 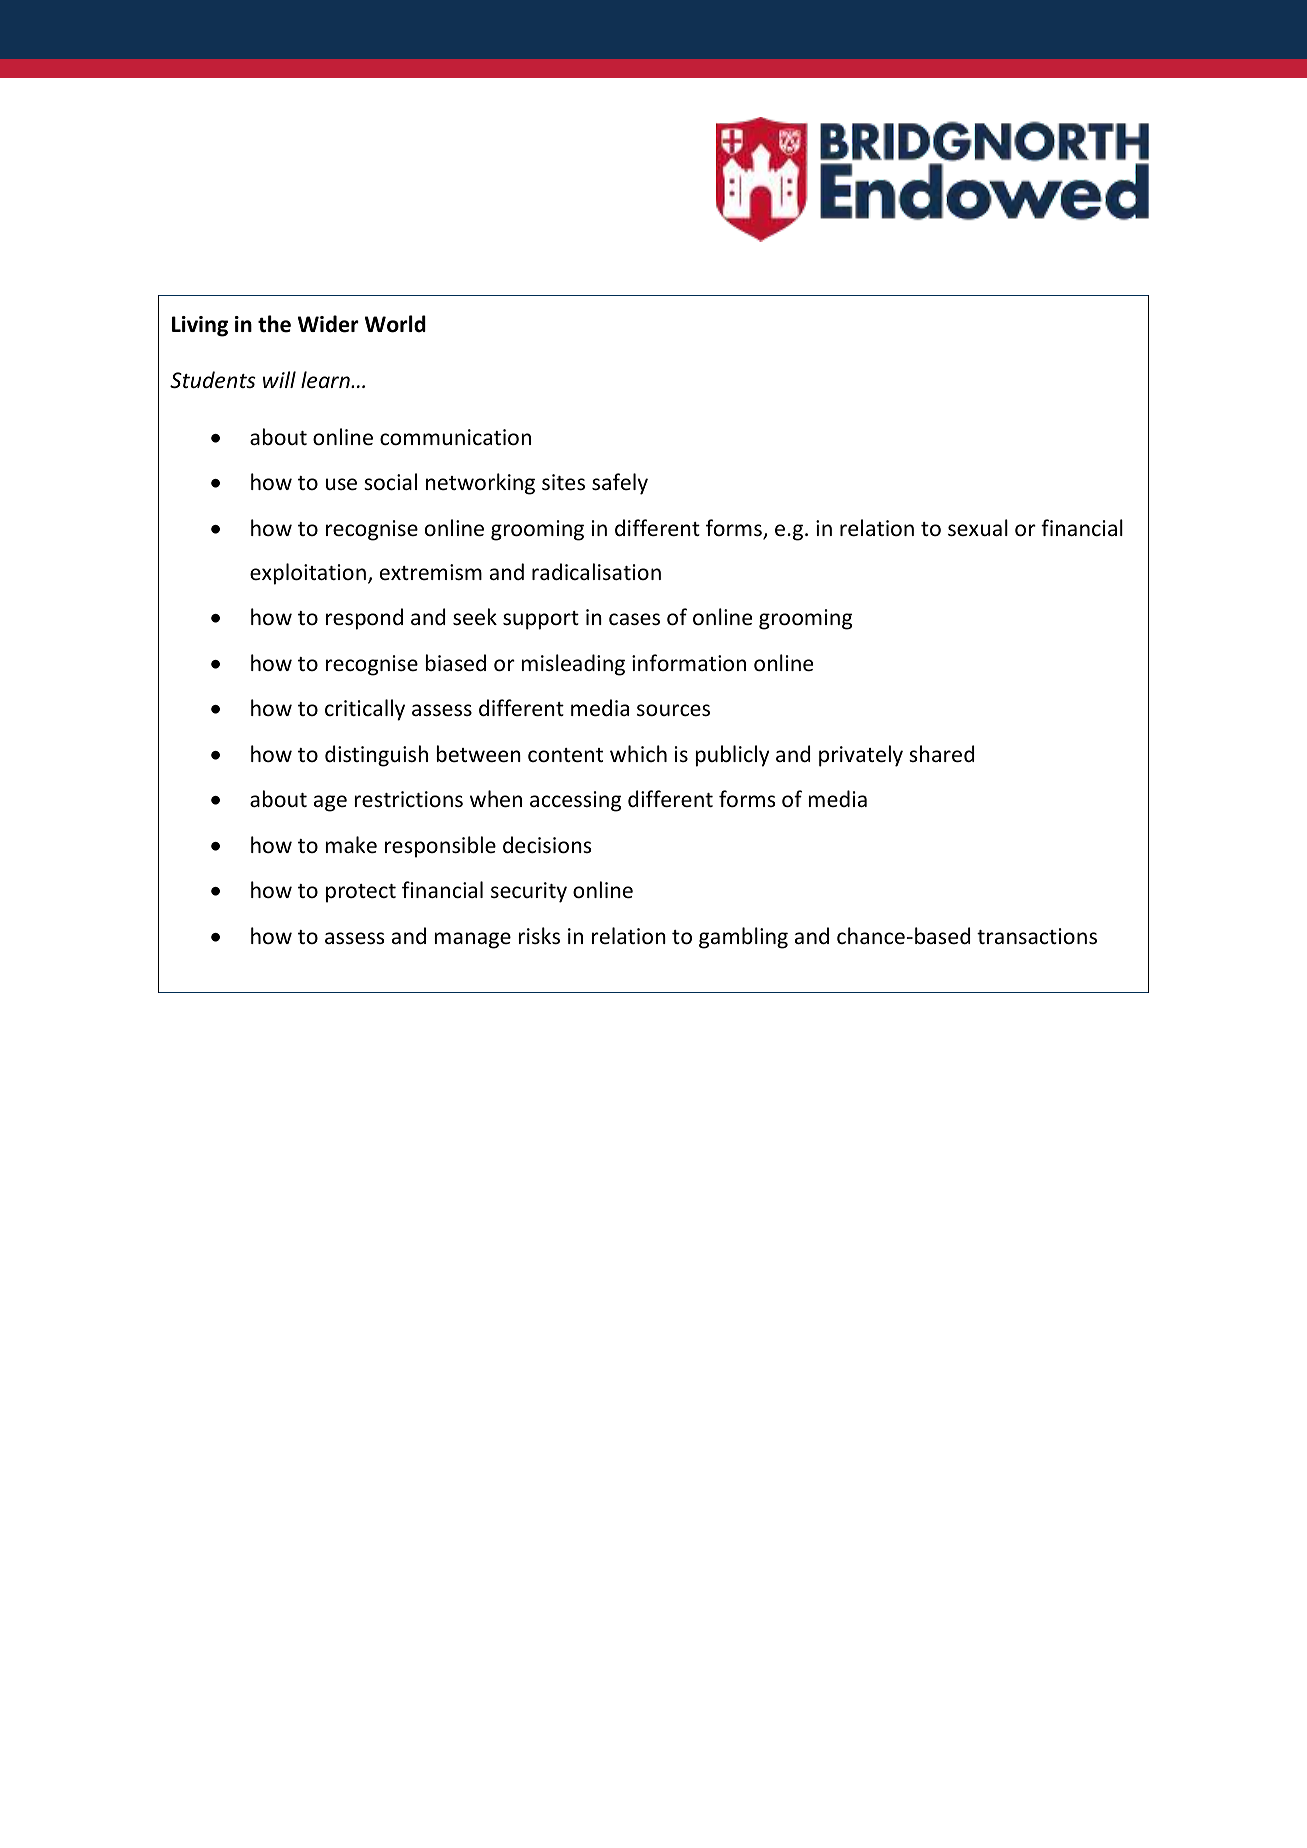 I want to click on critically, so click(x=365, y=710).
